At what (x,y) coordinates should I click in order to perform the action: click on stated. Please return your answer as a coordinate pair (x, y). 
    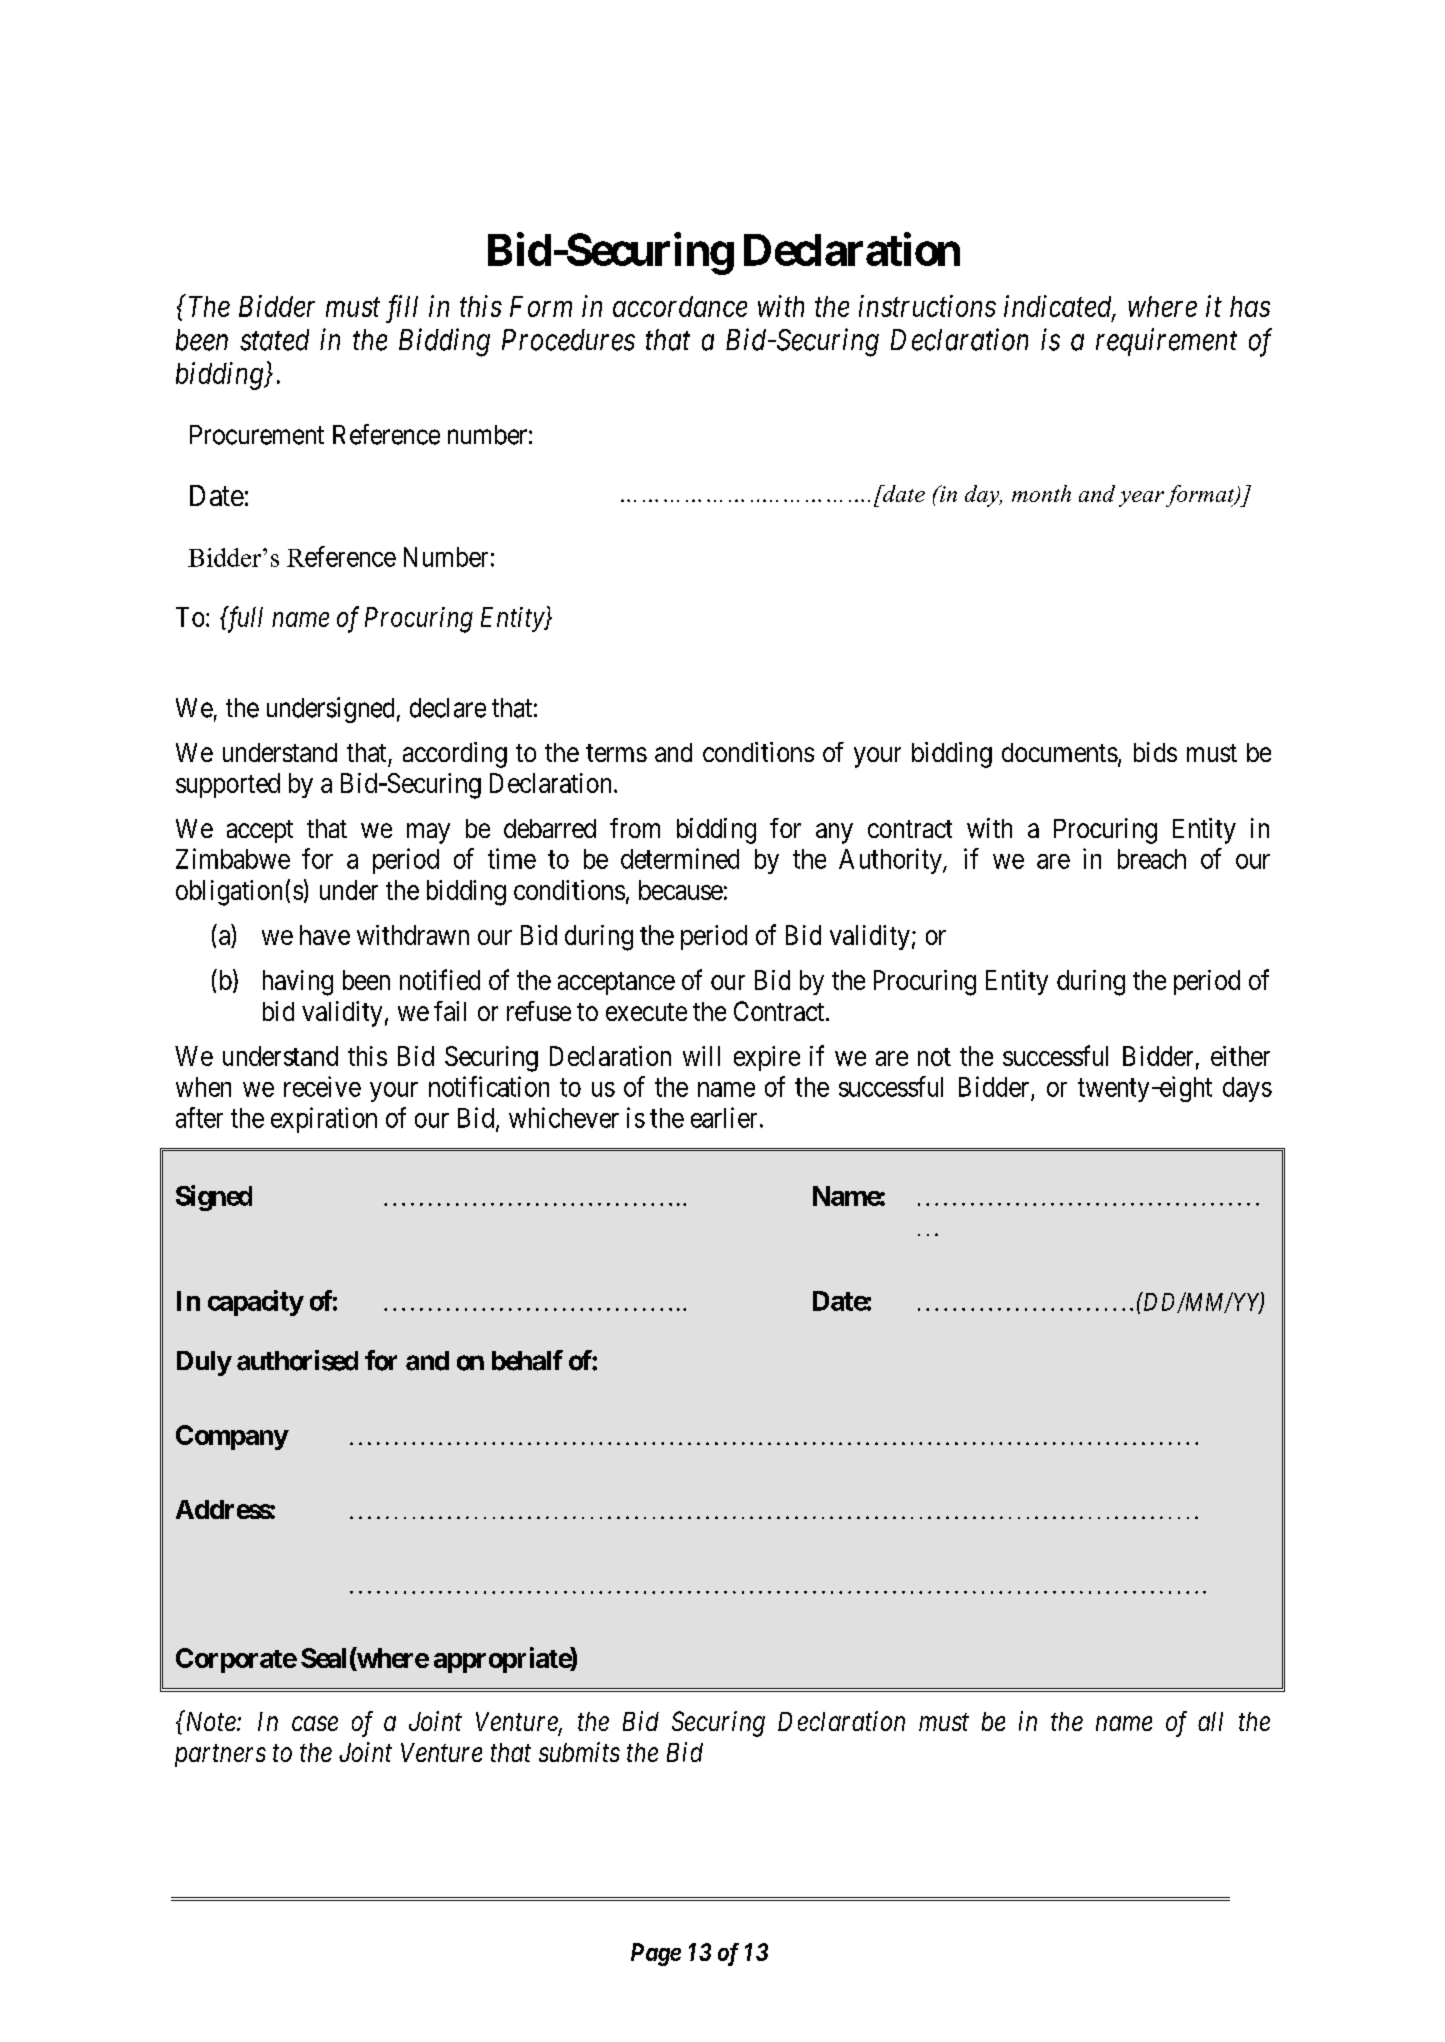
    Looking at the image, I should click on (274, 340).
